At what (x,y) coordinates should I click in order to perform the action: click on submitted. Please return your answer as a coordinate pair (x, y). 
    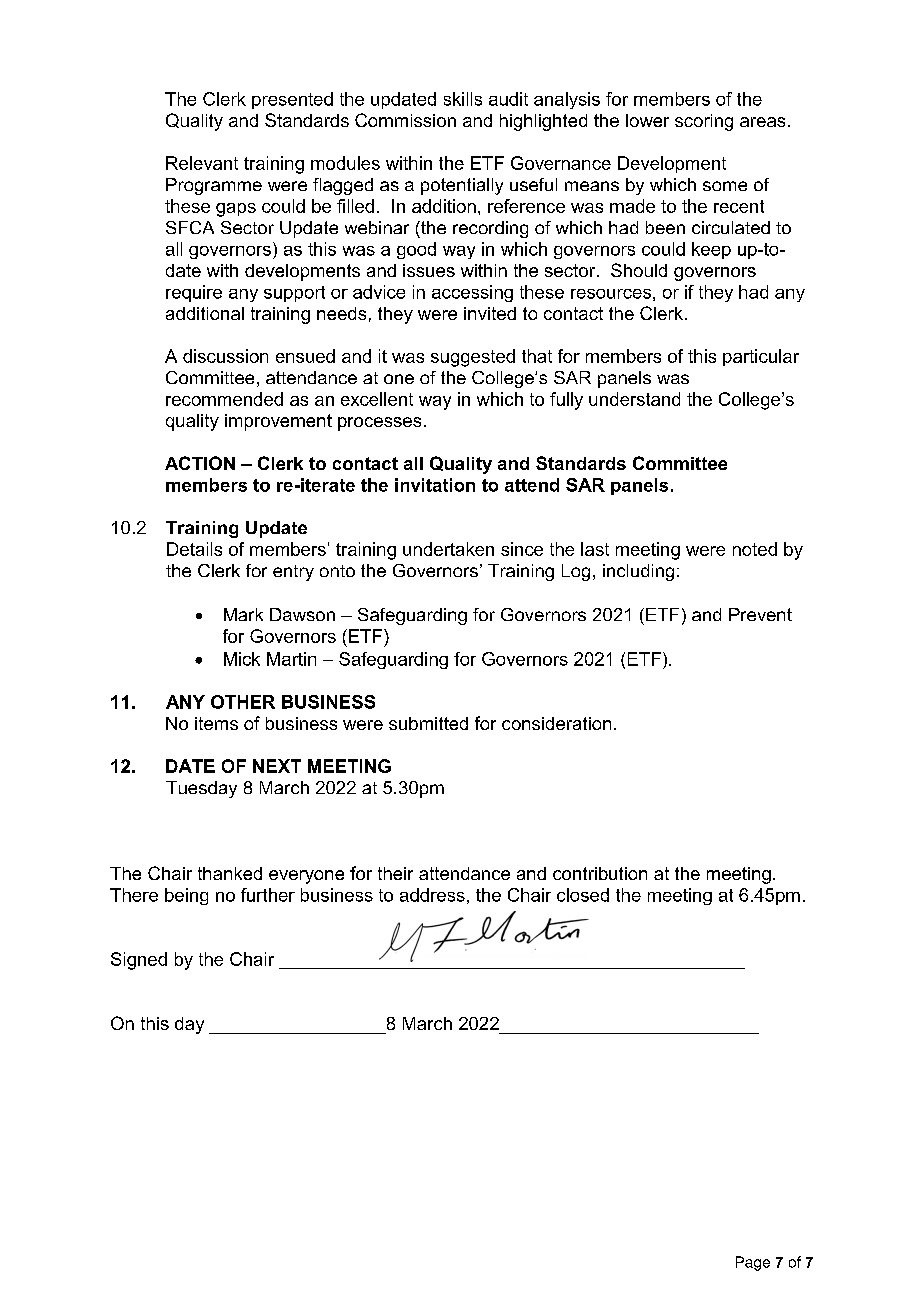
    Looking at the image, I should click on (428, 723).
